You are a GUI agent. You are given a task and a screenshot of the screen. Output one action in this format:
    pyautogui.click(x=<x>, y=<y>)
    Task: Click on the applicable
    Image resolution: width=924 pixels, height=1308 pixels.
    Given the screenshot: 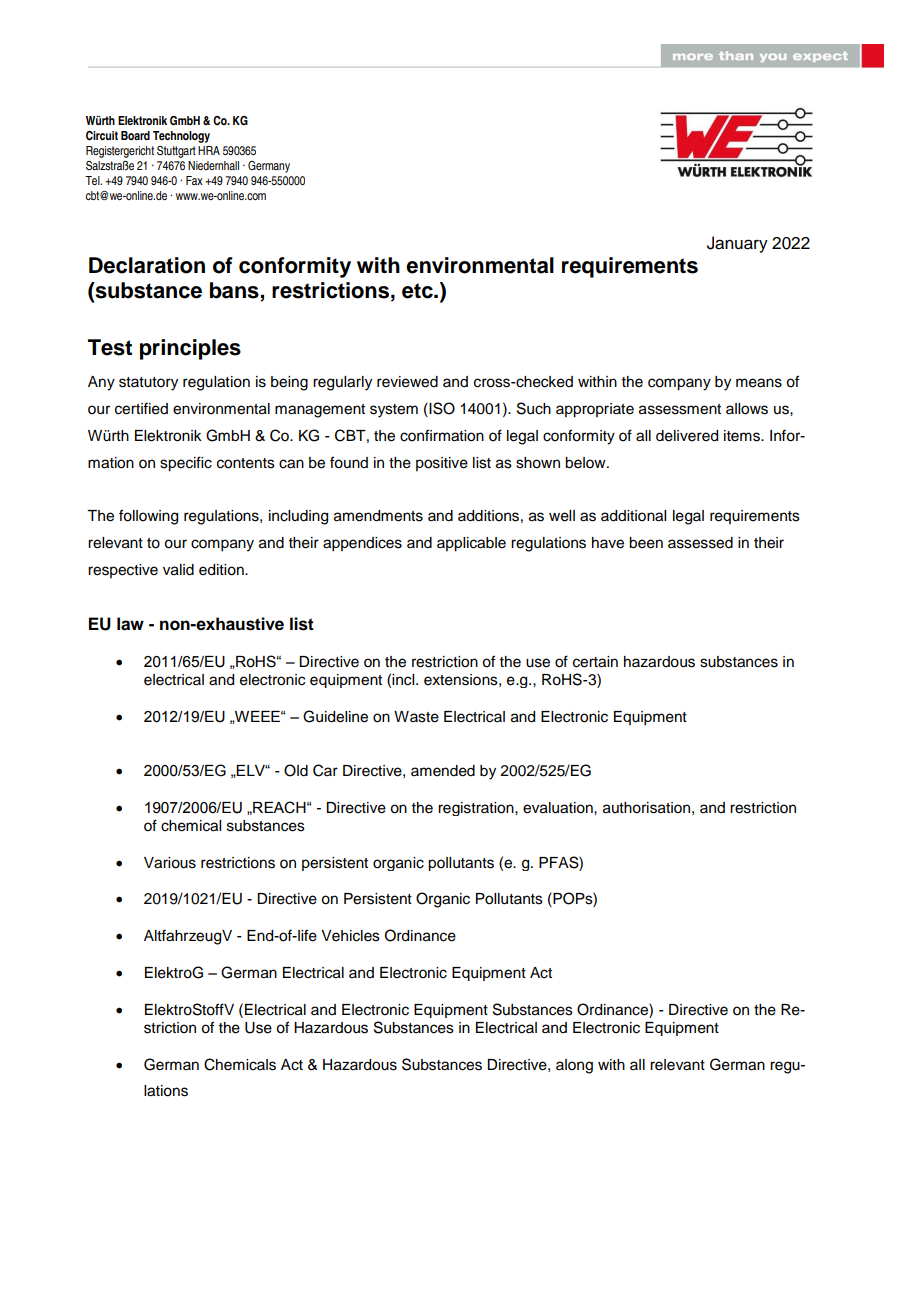 What is the action you would take?
    pyautogui.click(x=471, y=544)
